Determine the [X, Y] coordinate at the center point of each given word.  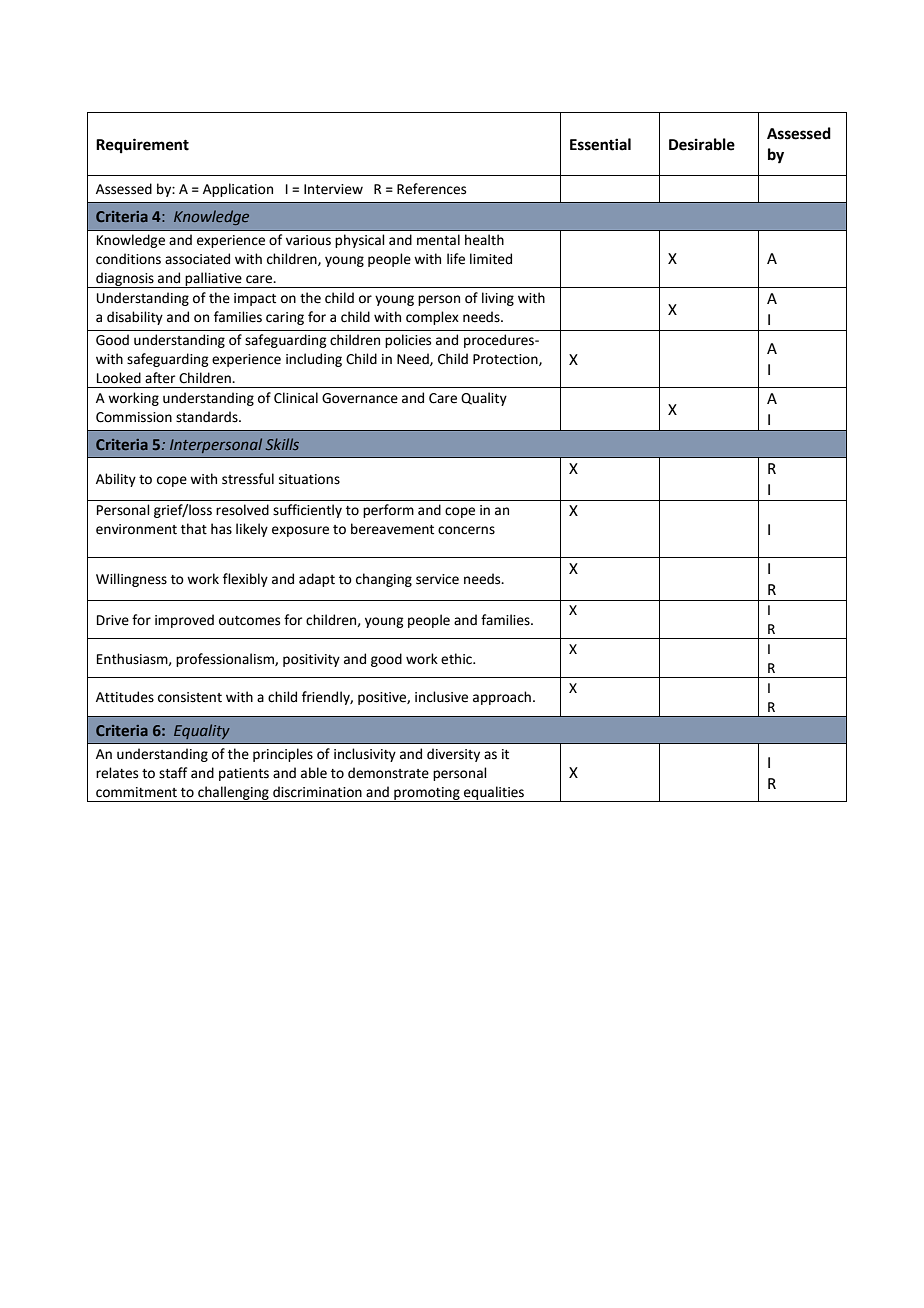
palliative [214, 280]
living [498, 299]
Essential [600, 144]
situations [309, 479]
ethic [457, 659]
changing [384, 580]
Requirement [142, 146]
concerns [466, 530]
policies [408, 341]
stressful [248, 479]
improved [184, 621]
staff [173, 773]
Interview [333, 189]
